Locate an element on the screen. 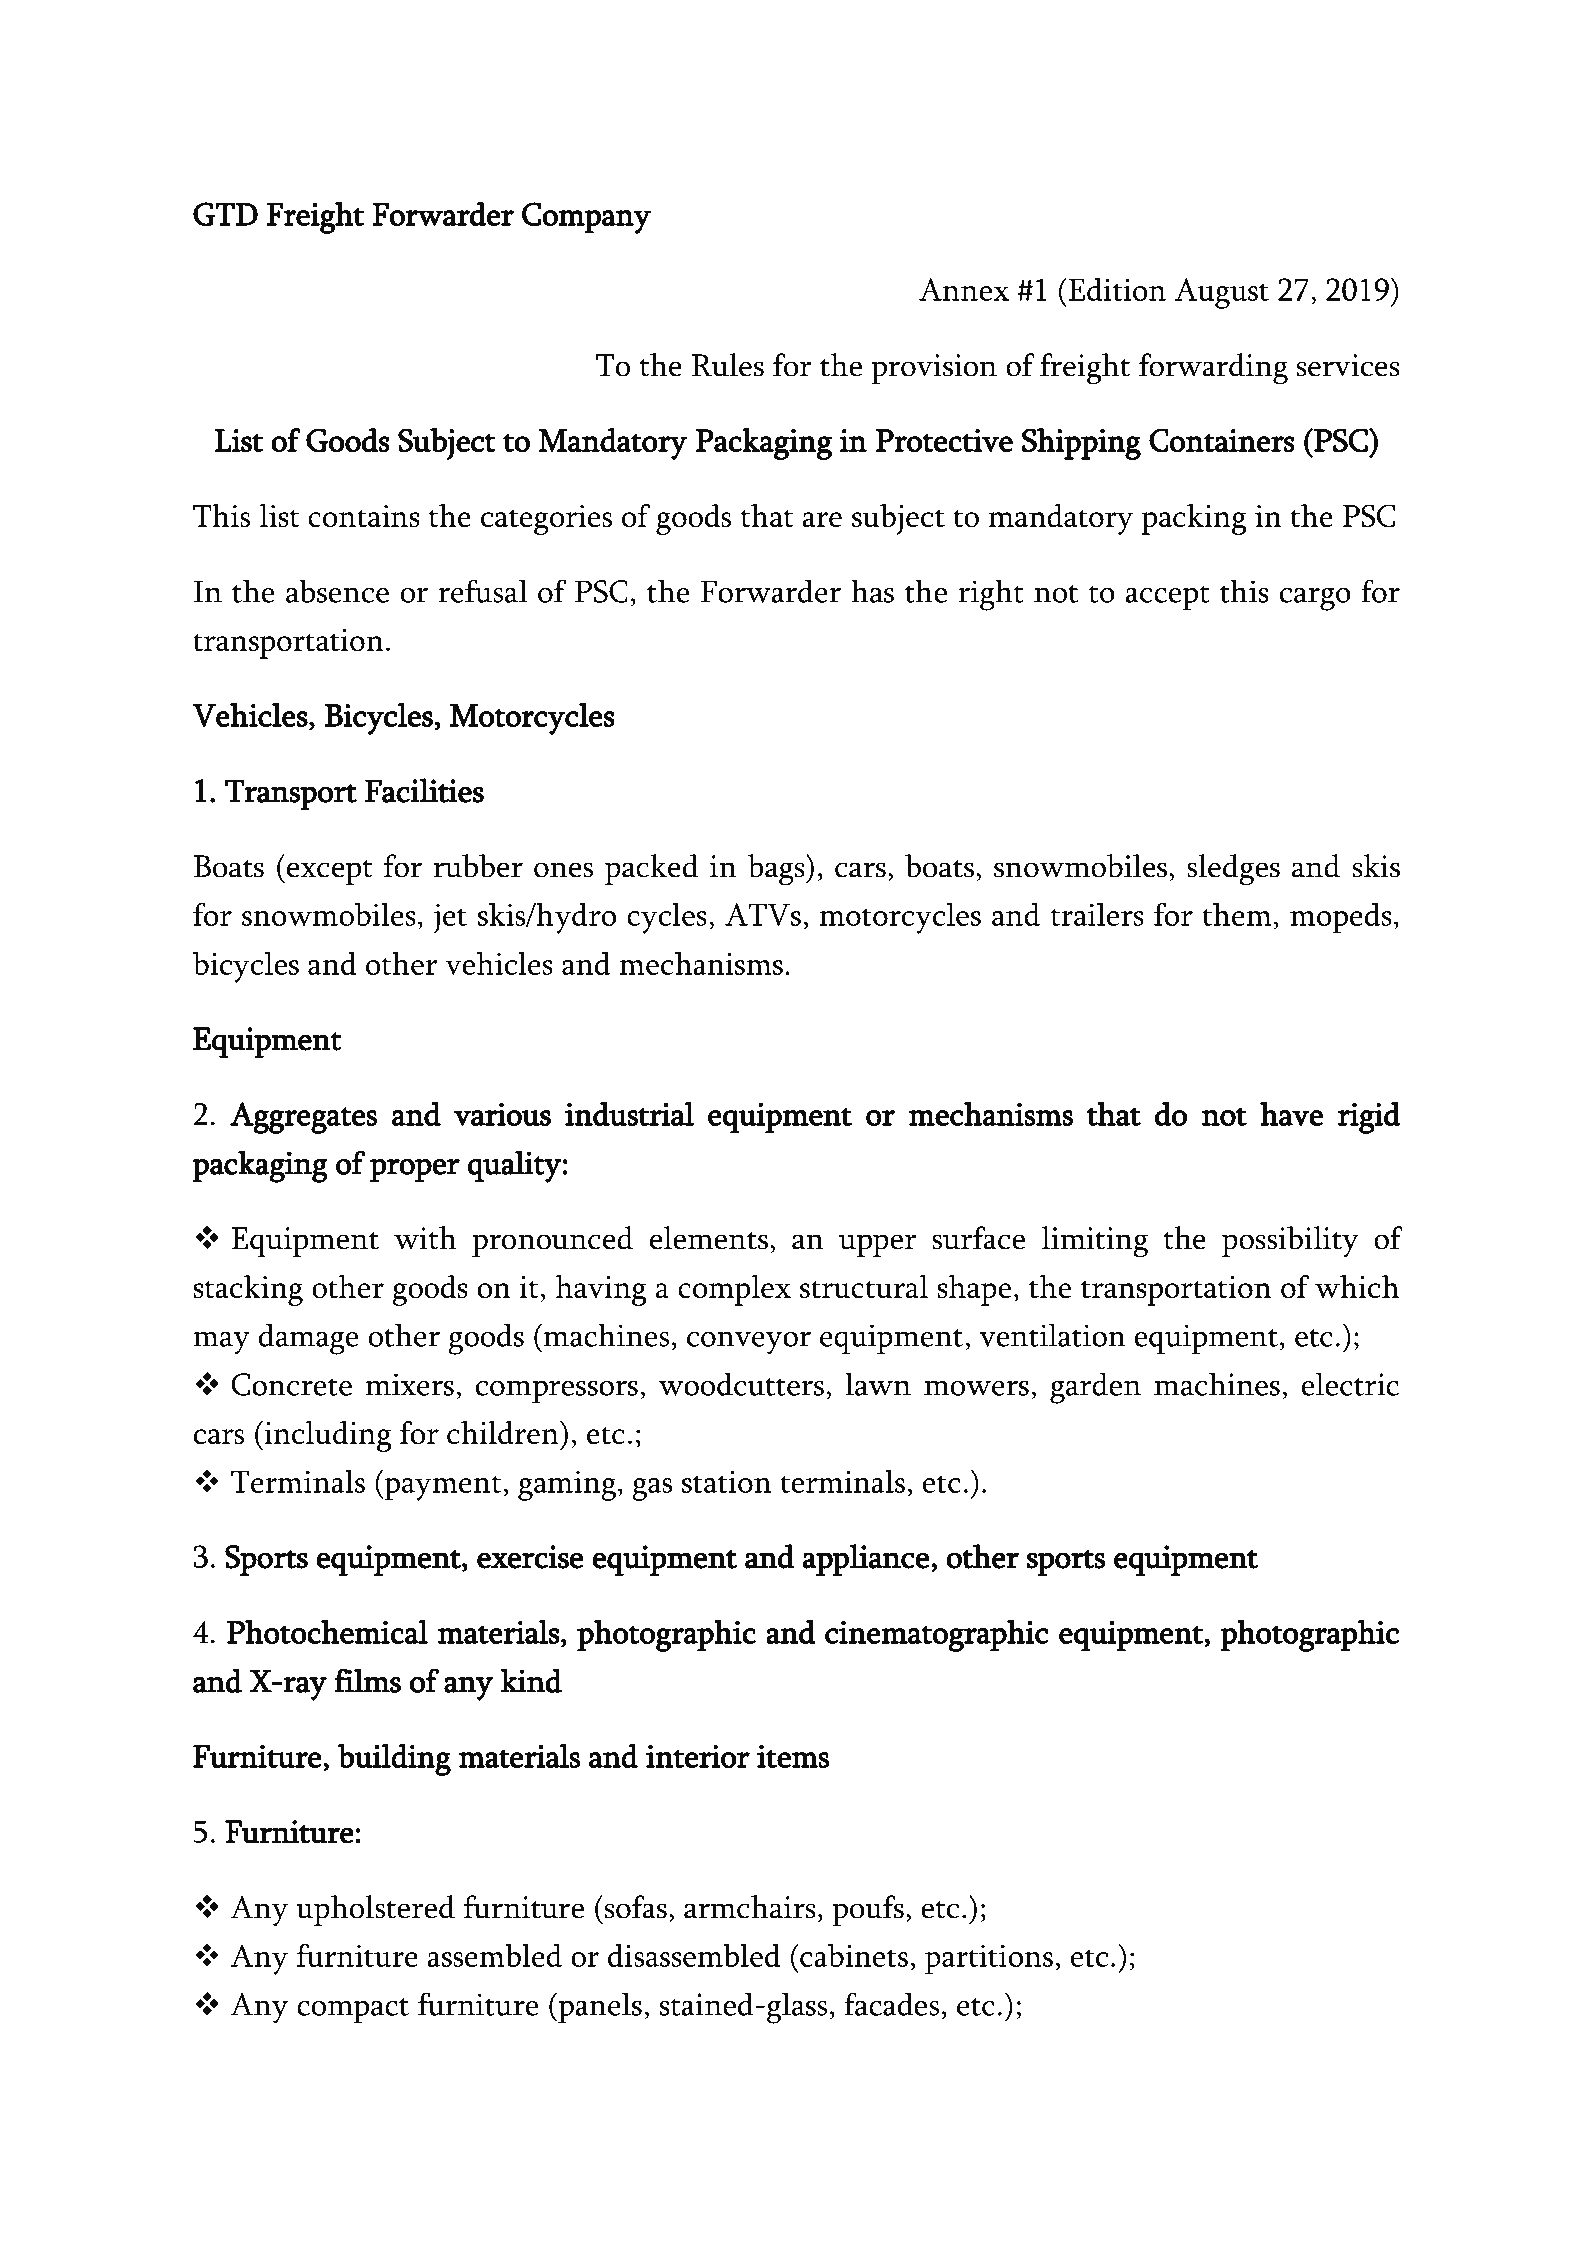 The image size is (1593, 2253). appliance is located at coordinates (865, 1560).
